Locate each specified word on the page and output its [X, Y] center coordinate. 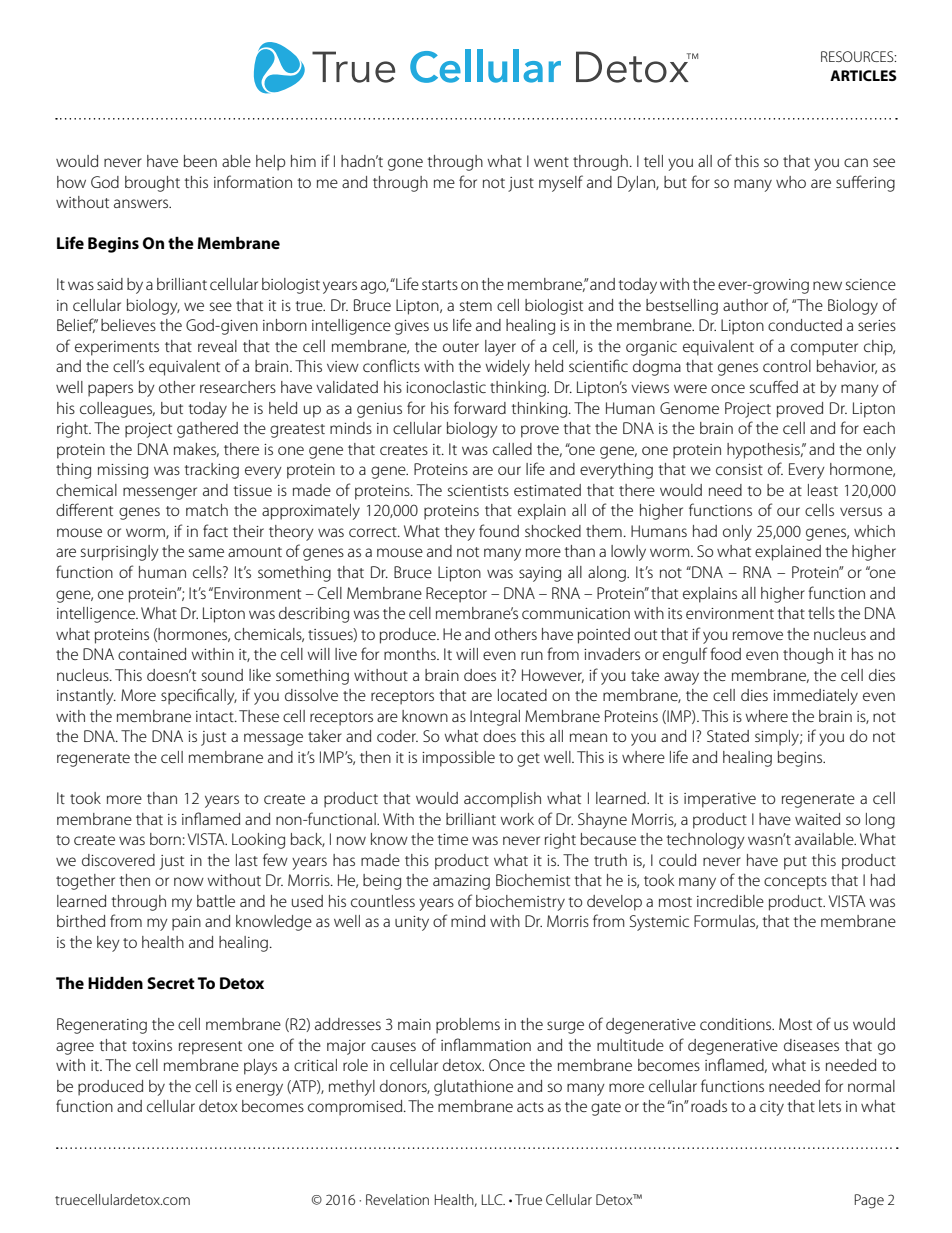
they [460, 533]
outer [461, 347]
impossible [458, 759]
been [200, 161]
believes [128, 325]
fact [215, 530]
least [823, 490]
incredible [730, 901]
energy [259, 1089]
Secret [171, 983]
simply [778, 738]
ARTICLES [863, 75]
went [551, 162]
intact [216, 716]
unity [412, 923]
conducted [805, 325]
